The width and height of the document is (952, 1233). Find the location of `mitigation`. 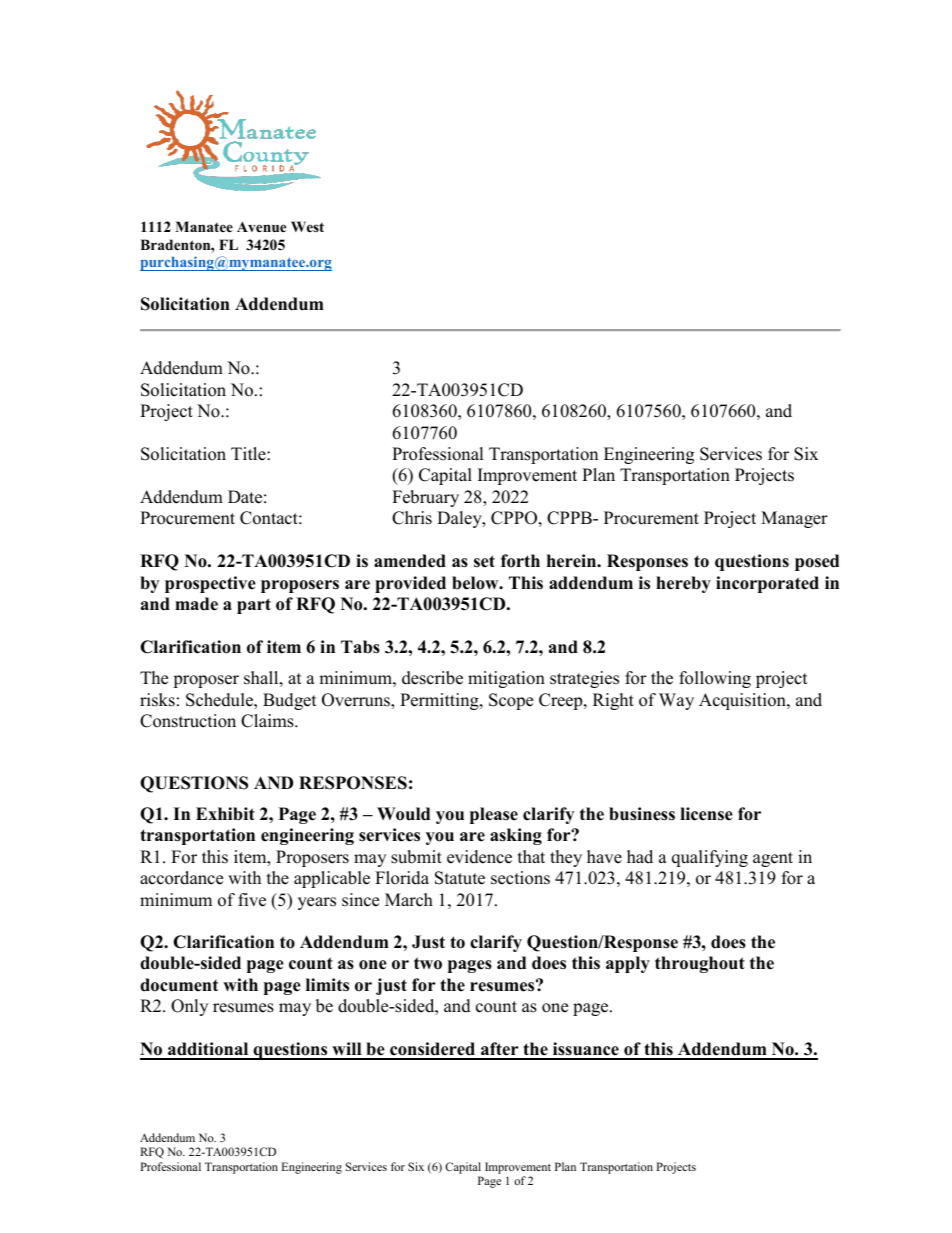

mitigation is located at coordinates (506, 679).
